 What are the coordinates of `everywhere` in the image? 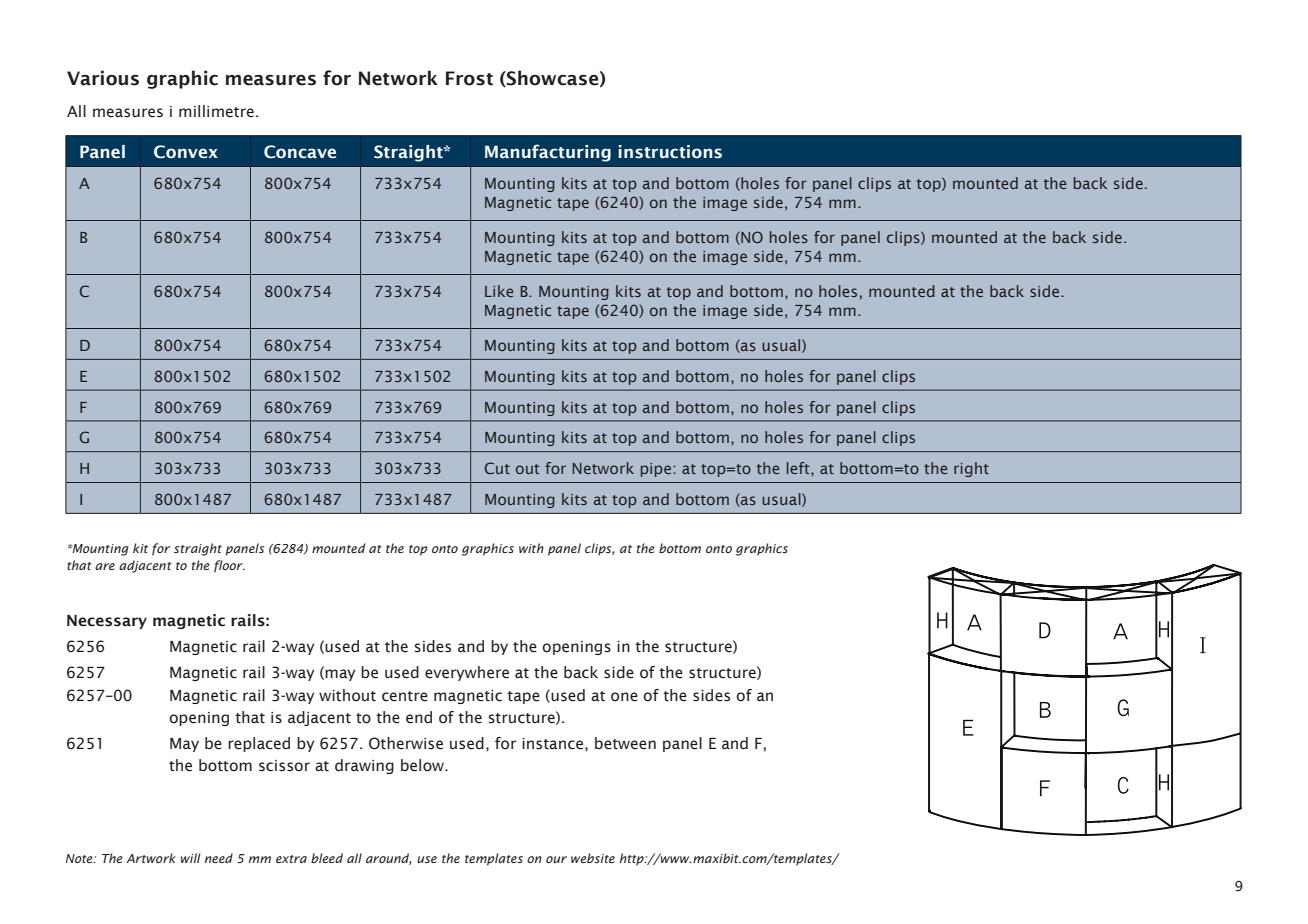 It's located at (467, 673).
